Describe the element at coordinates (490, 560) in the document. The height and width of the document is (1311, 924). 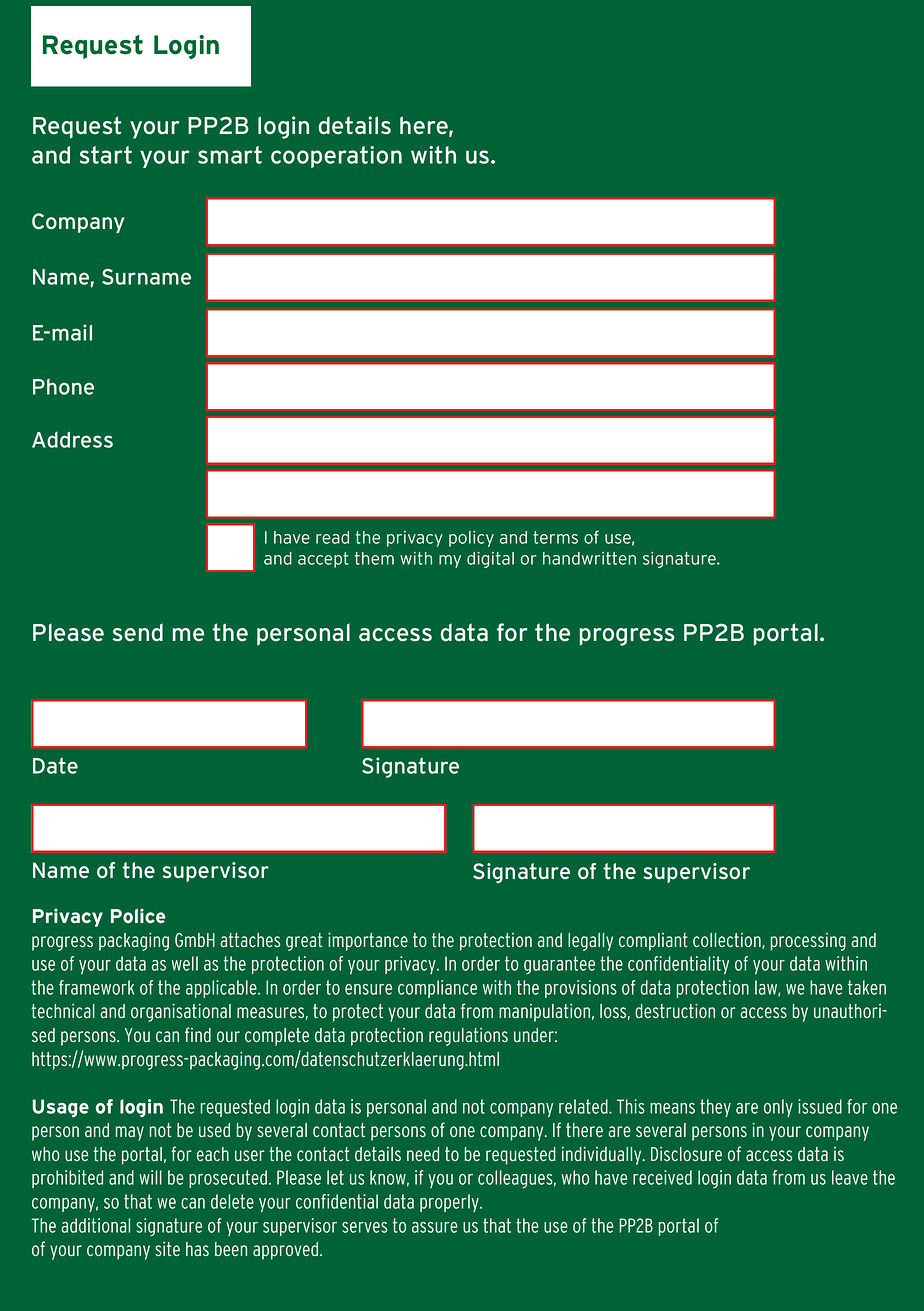
I see `digital` at that location.
